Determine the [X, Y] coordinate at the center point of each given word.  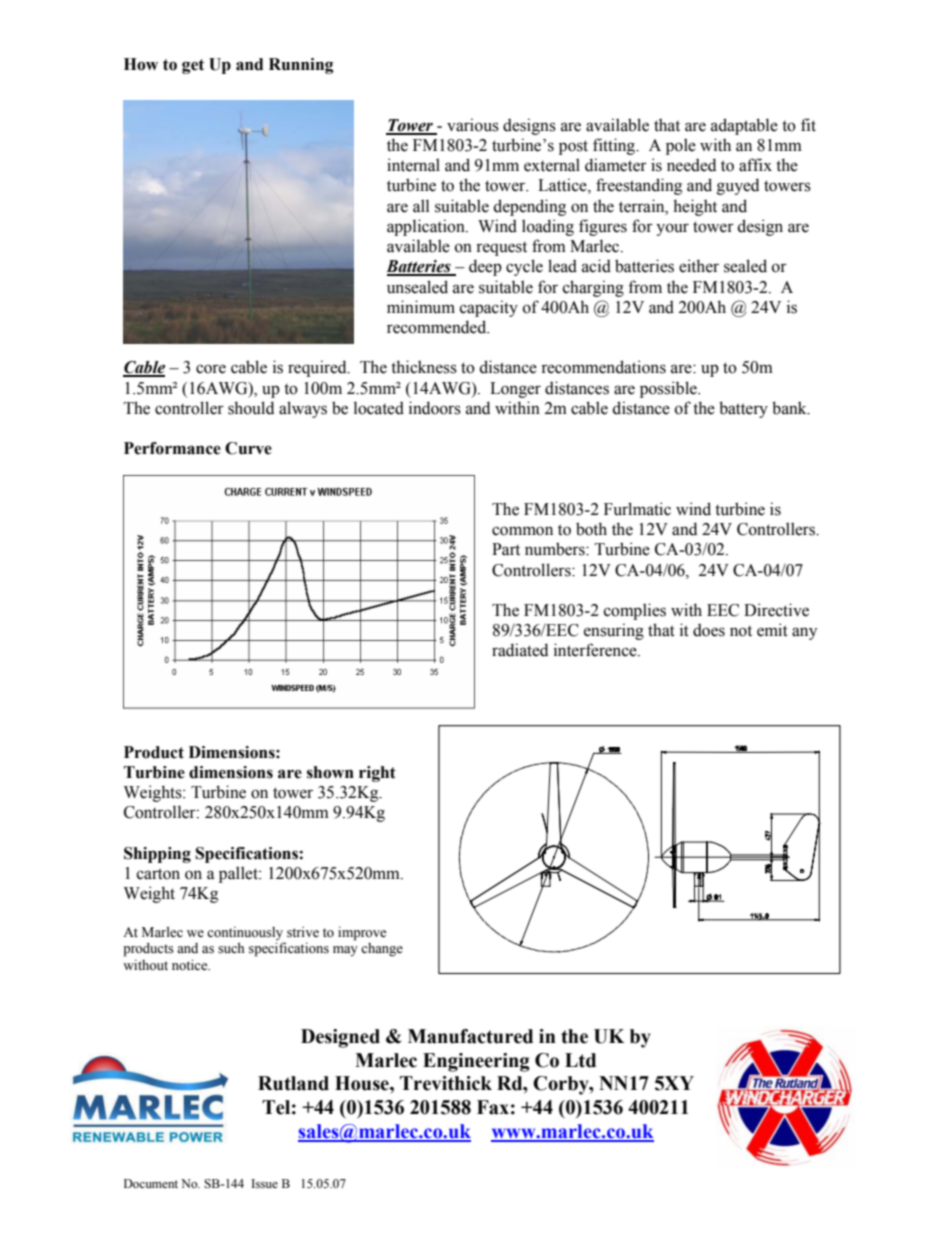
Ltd [580, 1060]
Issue [264, 1183]
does [709, 630]
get [193, 66]
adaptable [744, 126]
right [377, 774]
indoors [435, 408]
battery [743, 409]
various [473, 125]
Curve [248, 448]
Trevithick [446, 1083]
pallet [239, 874]
